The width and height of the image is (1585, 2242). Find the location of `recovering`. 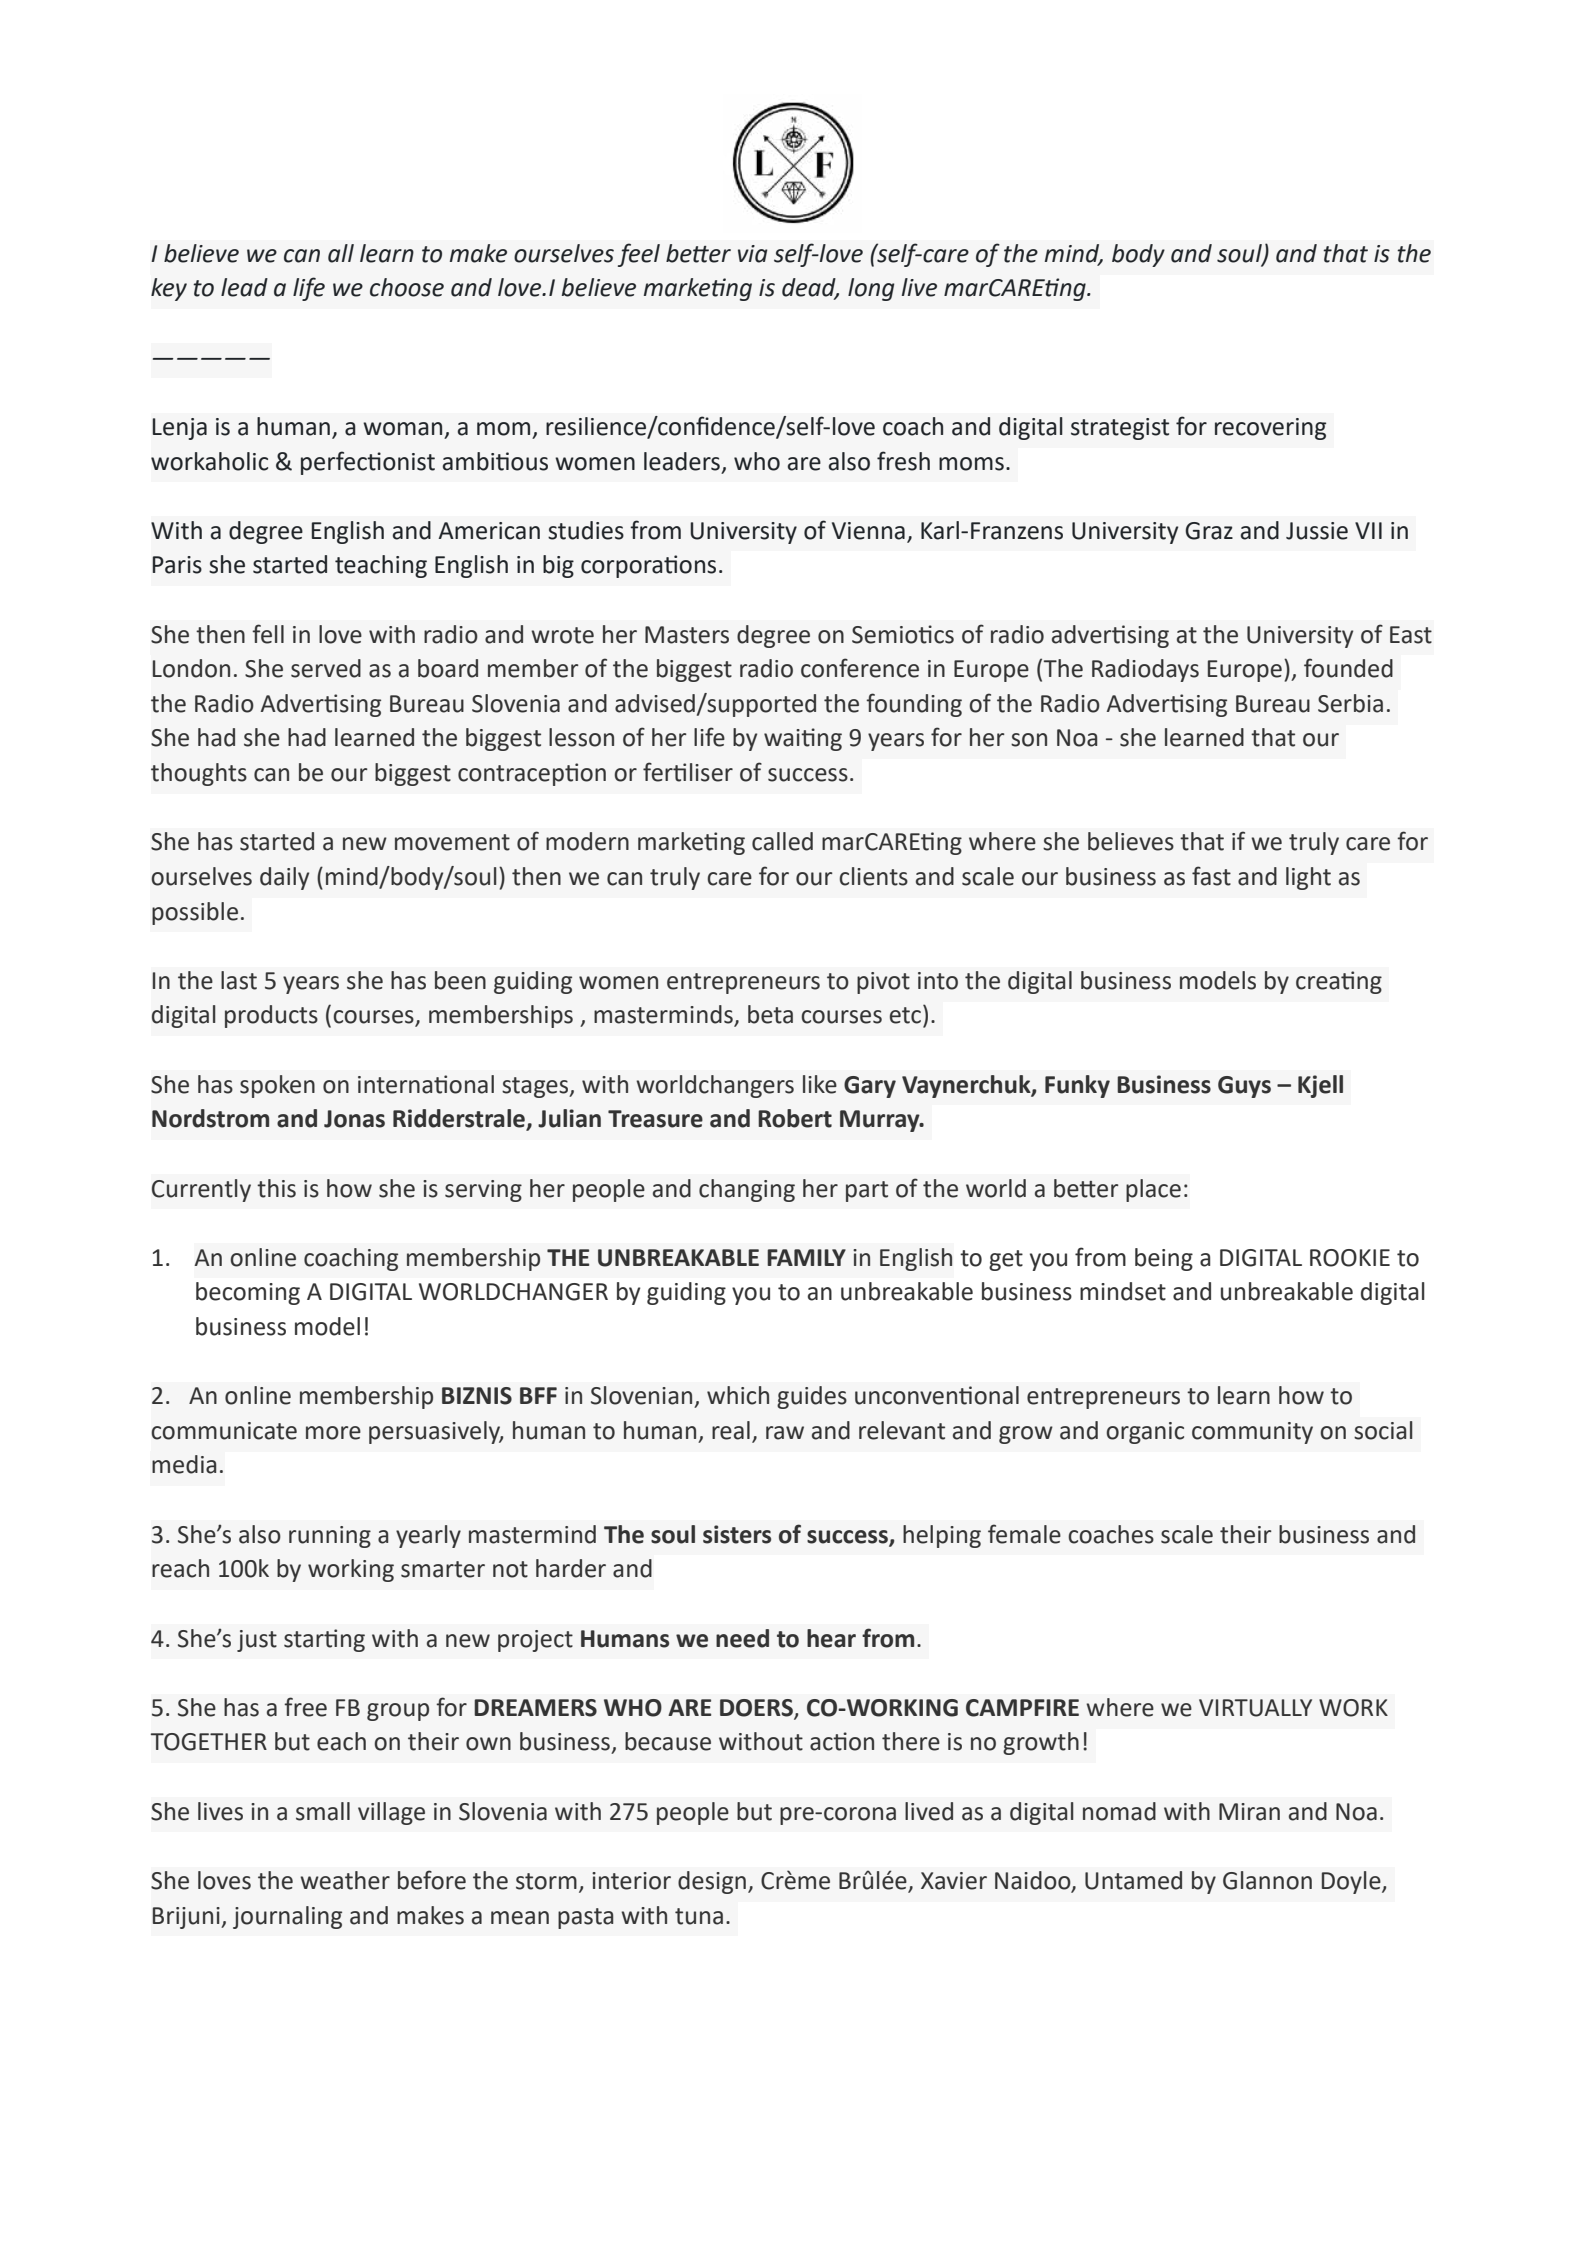

recovering is located at coordinates (1270, 429).
